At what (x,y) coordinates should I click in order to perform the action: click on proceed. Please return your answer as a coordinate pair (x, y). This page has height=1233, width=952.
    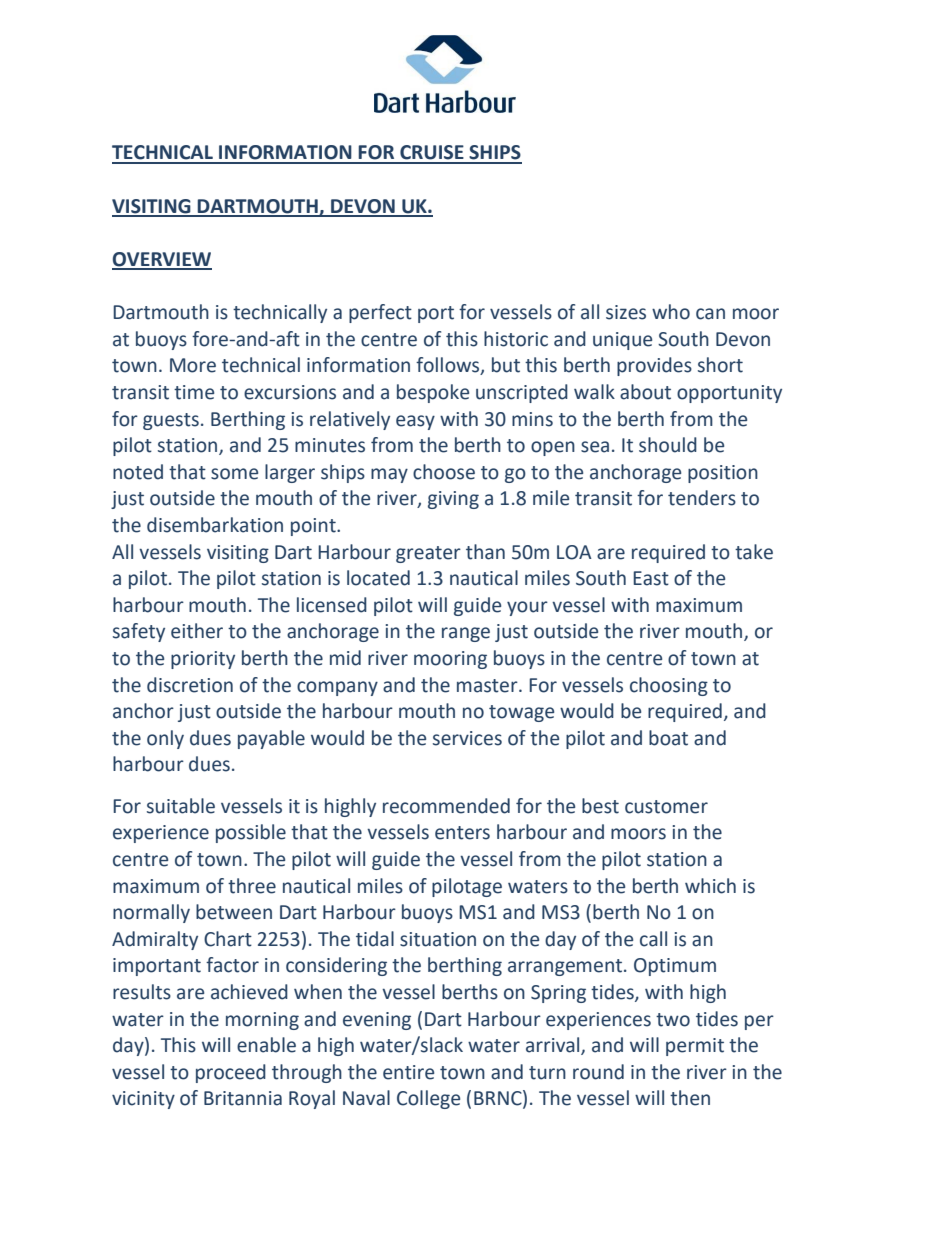
    Looking at the image, I should click on (231, 1073).
